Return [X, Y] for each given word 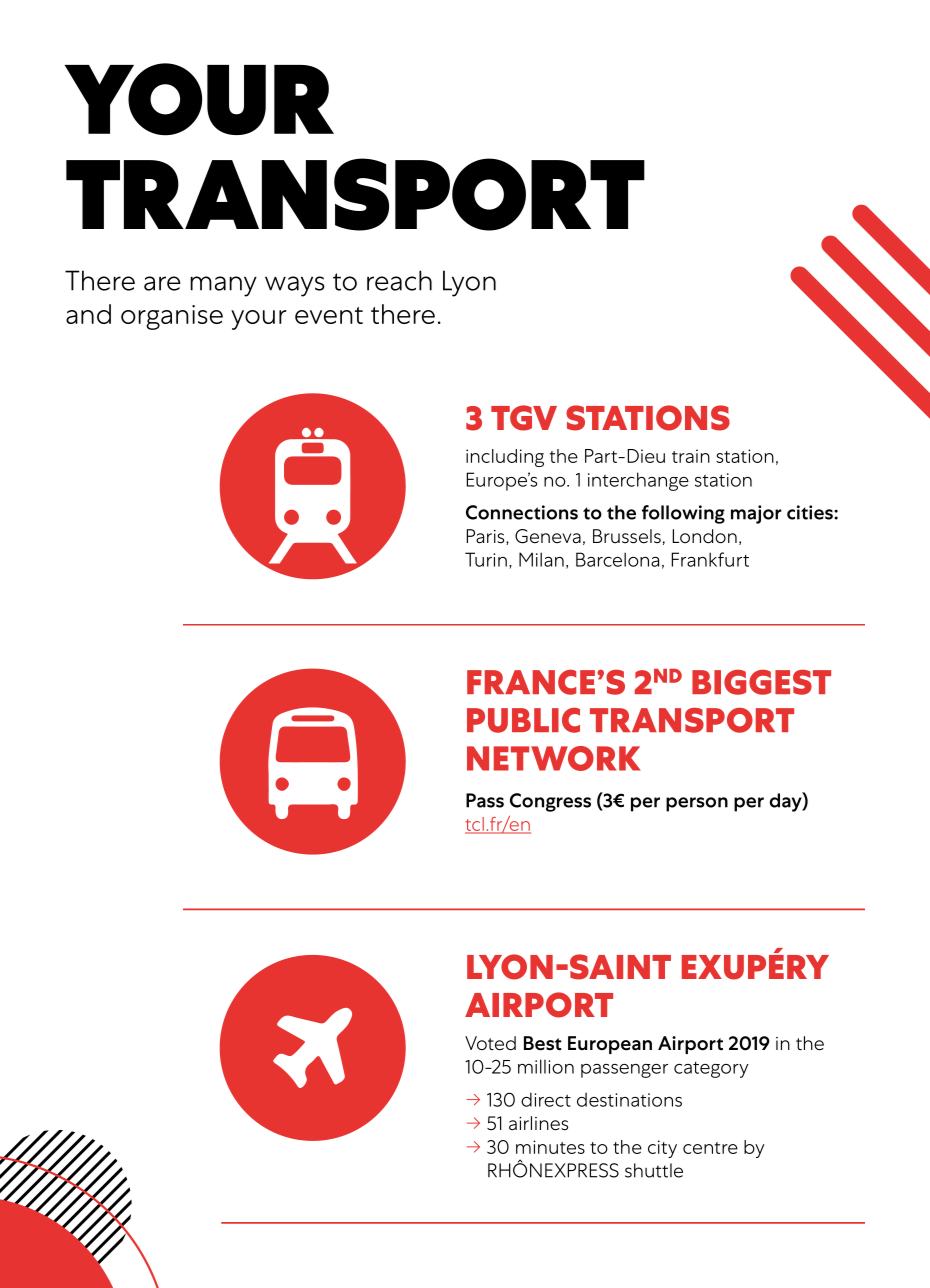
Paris [486, 537]
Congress [550, 802]
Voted [490, 1043]
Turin [486, 559]
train [691, 456]
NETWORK [554, 758]
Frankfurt [710, 559]
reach [399, 280]
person [697, 804]
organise [172, 317]
